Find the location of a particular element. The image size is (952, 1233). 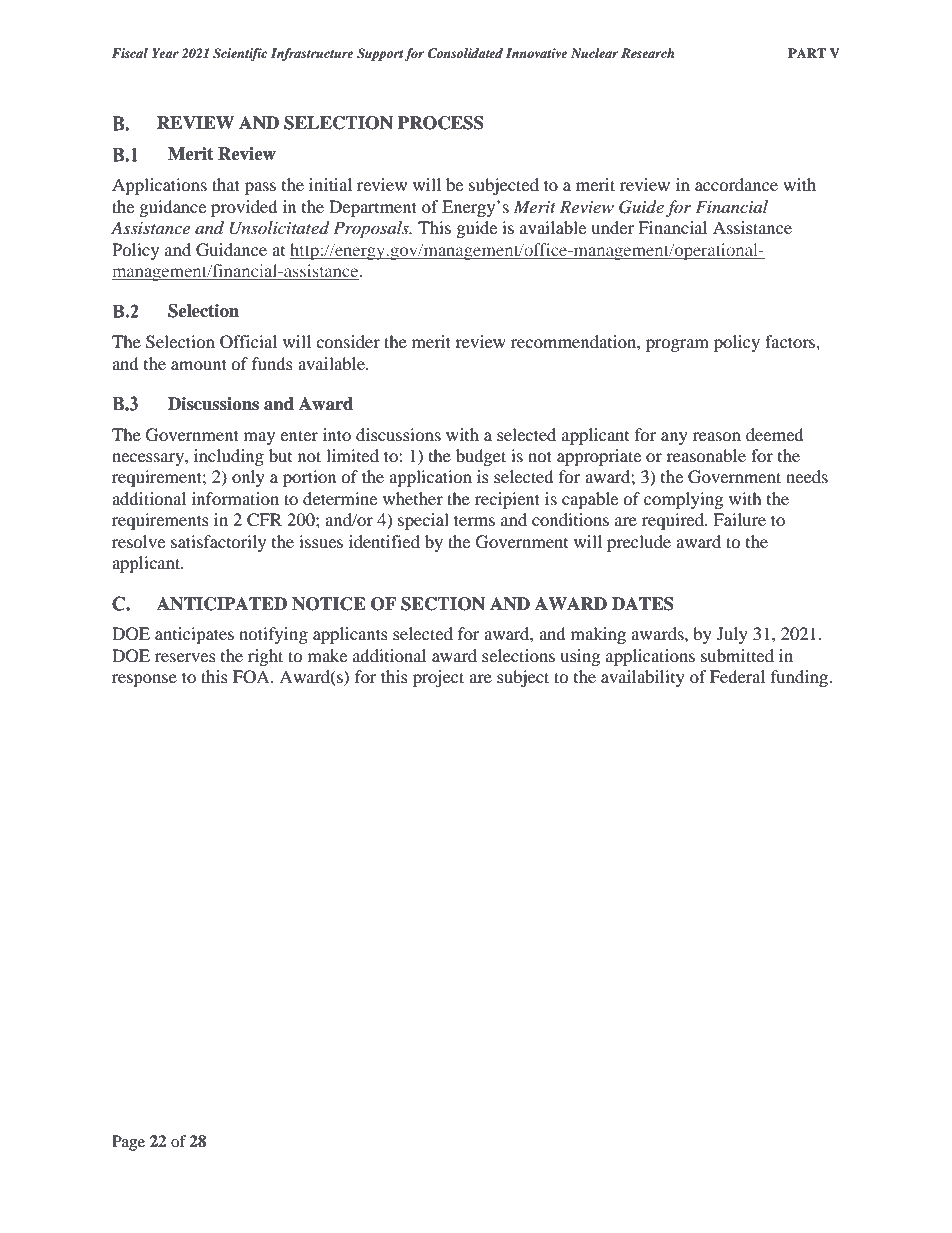

Scientific is located at coordinates (240, 54).
